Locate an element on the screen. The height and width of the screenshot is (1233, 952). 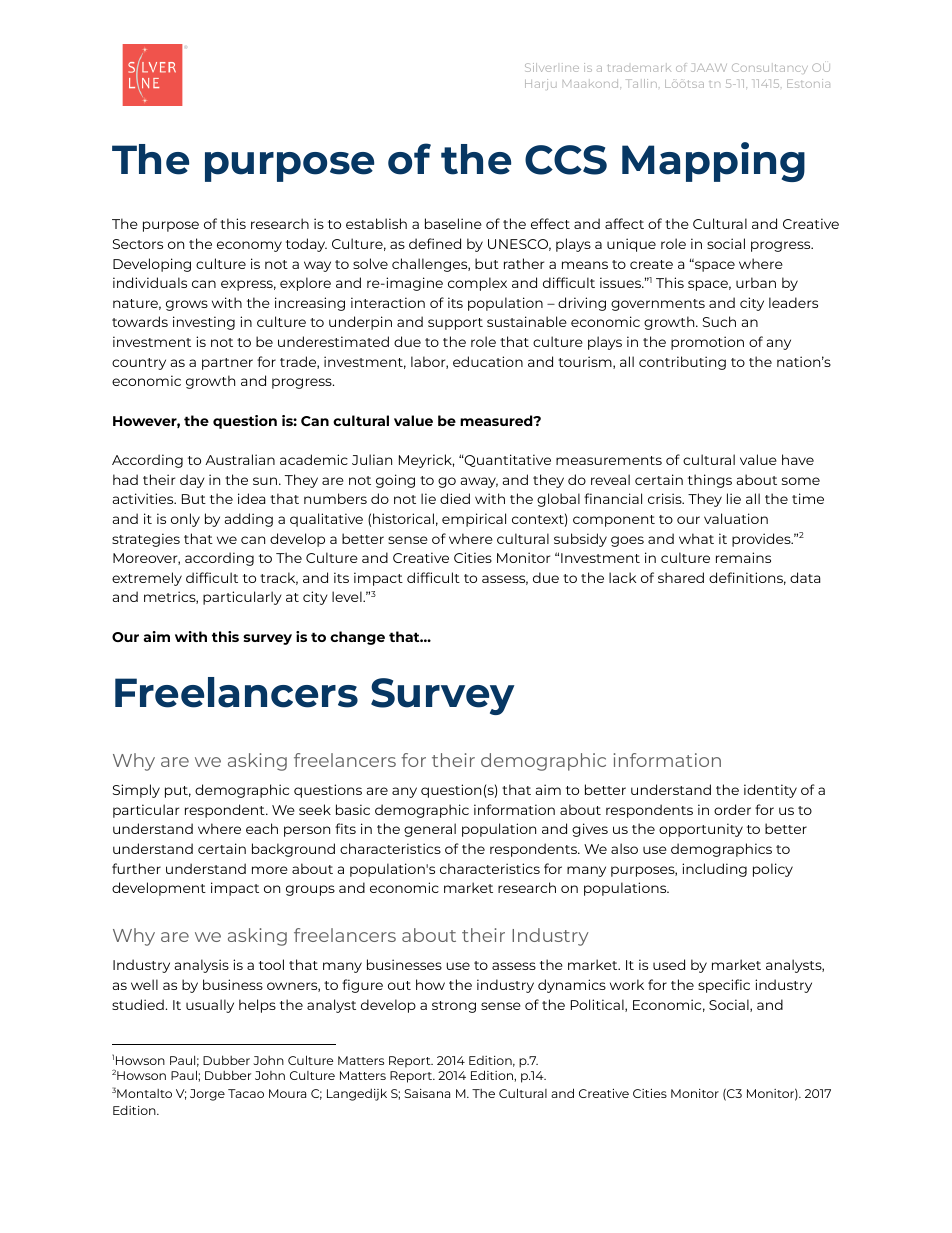
empirical is located at coordinates (474, 520).
